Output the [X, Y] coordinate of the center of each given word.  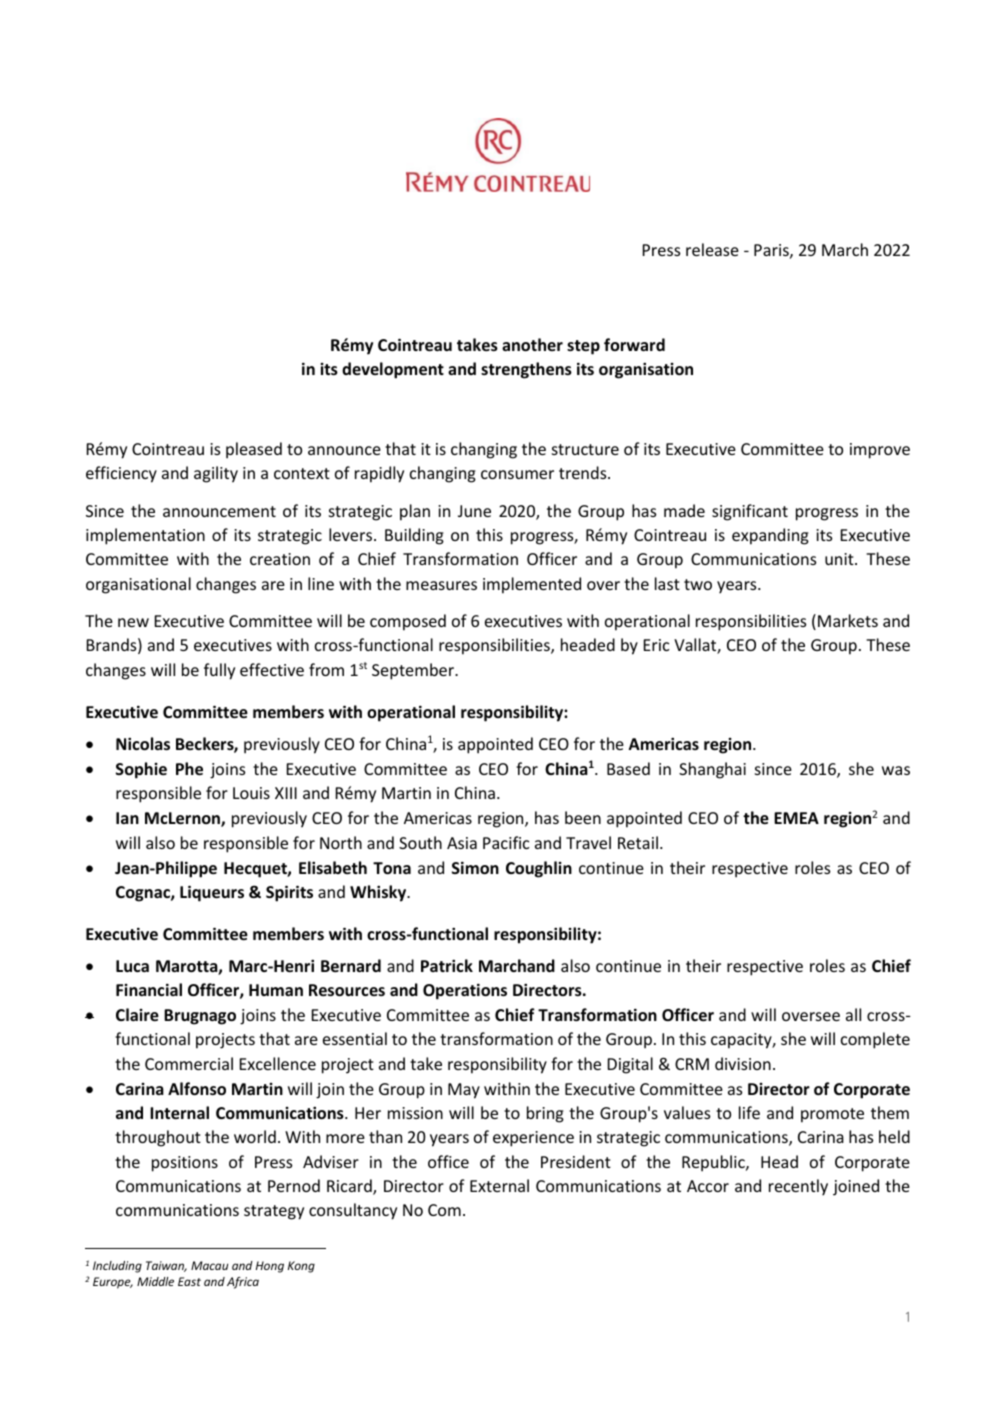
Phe [189, 768]
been [583, 817]
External [499, 1185]
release [712, 249]
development [393, 370]
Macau [209, 1265]
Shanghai [712, 770]
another [532, 344]
